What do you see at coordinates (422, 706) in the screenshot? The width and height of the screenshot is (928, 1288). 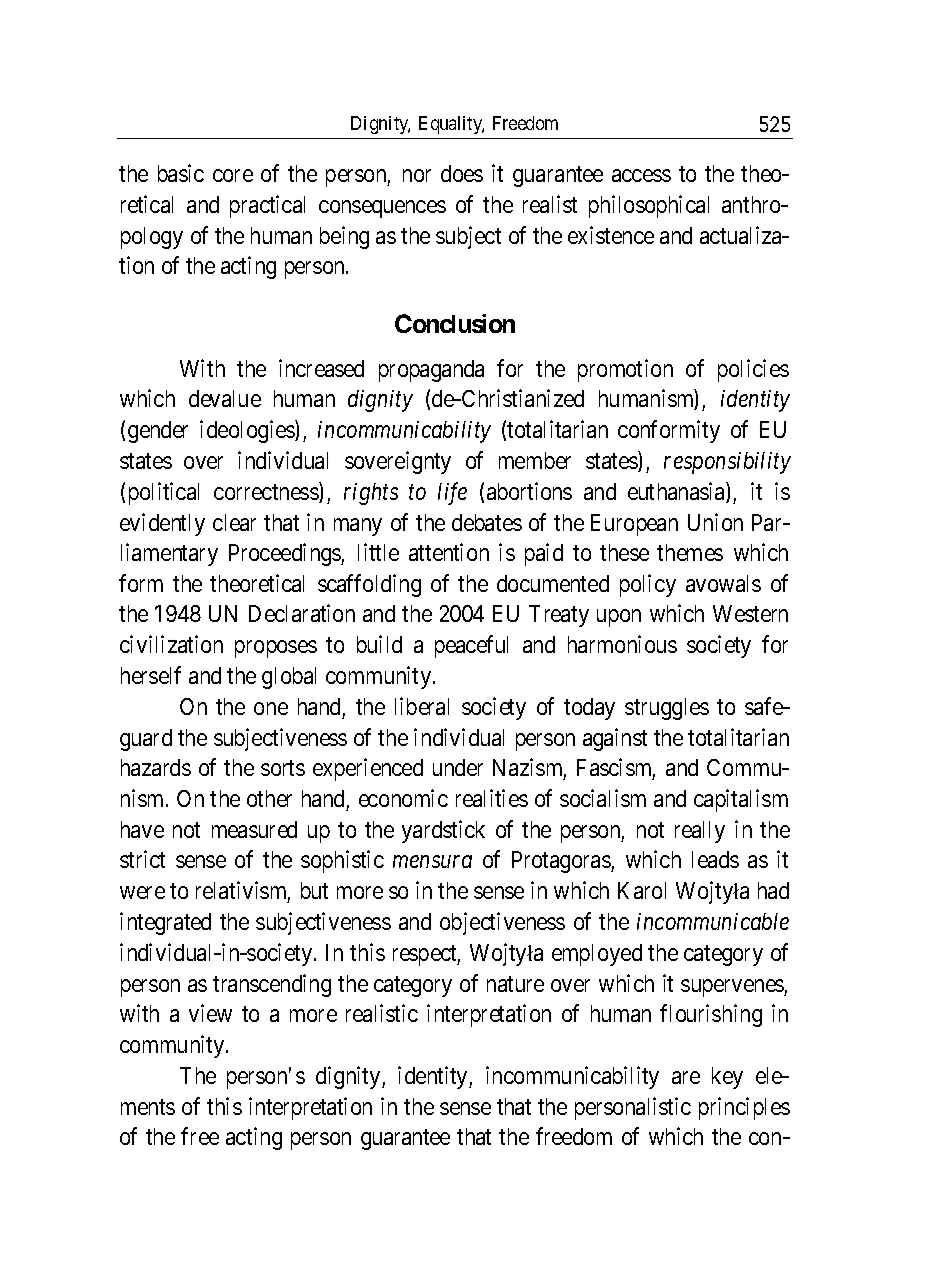 I see `liberal` at bounding box center [422, 706].
